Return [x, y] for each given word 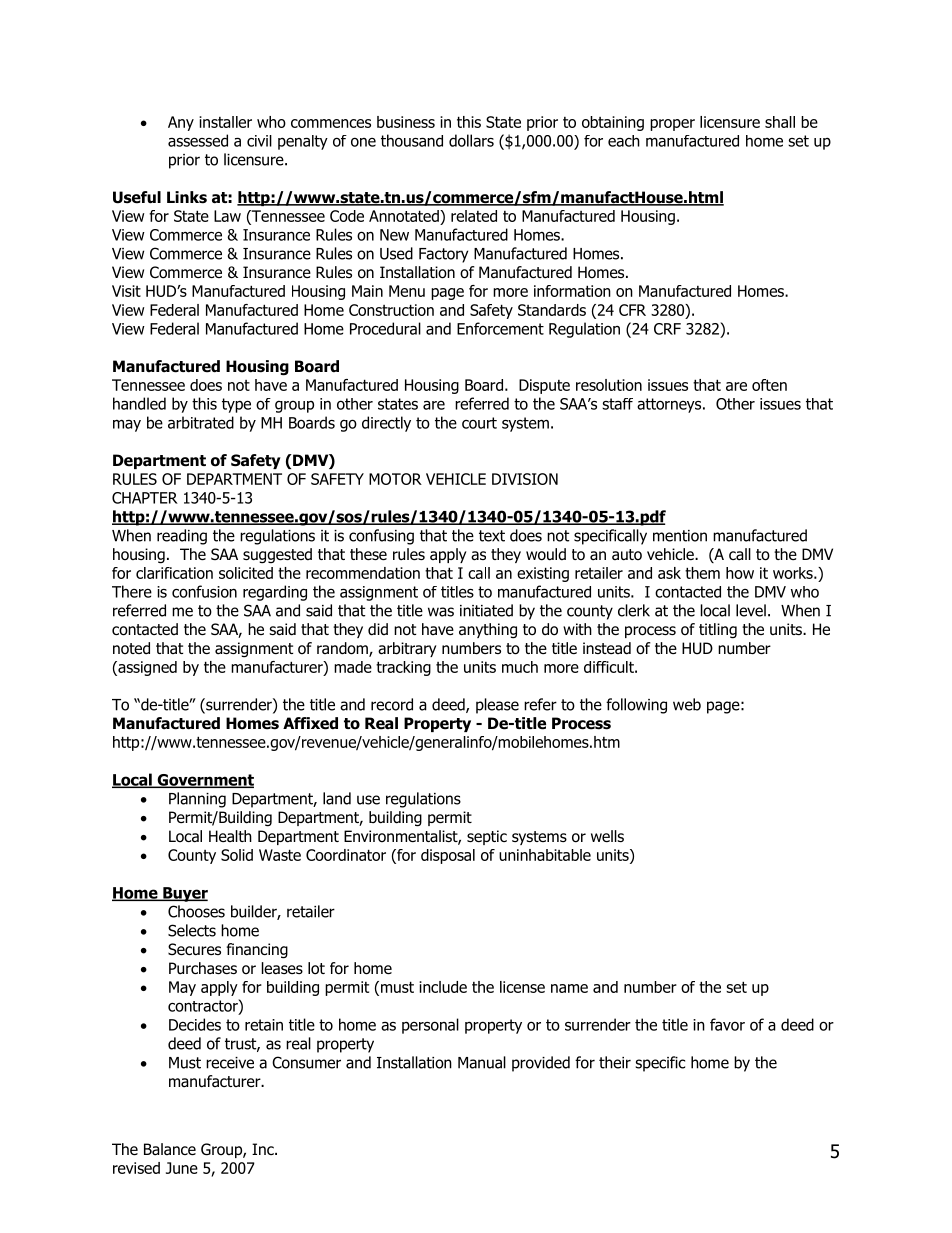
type [236, 405]
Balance [170, 1149]
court [479, 423]
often [769, 385]
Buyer [184, 894]
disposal [448, 856]
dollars [471, 140]
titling [718, 631]
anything [488, 631]
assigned [146, 668]
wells [607, 836]
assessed [198, 140]
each [624, 141]
